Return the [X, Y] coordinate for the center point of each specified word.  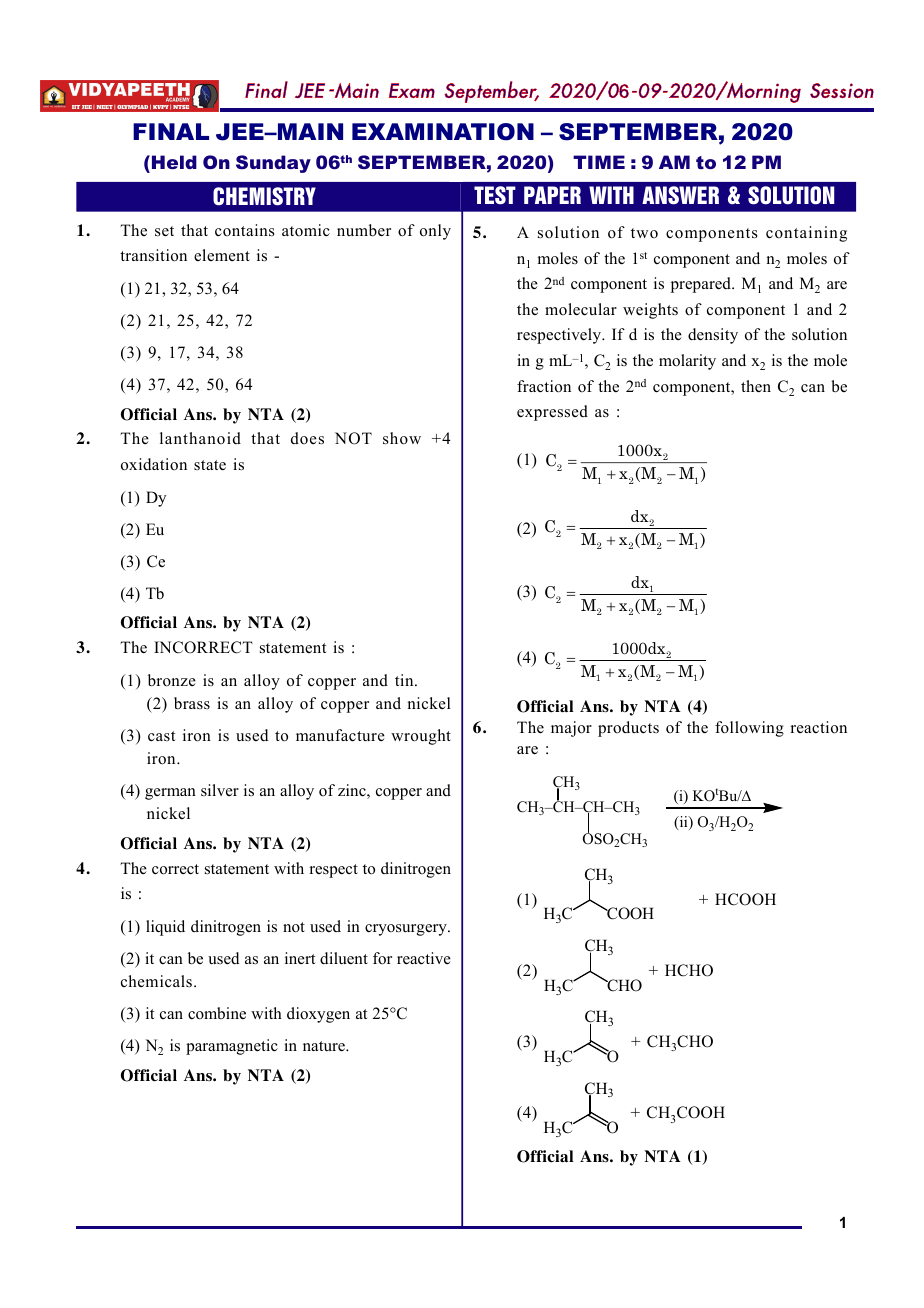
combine [217, 1013]
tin [405, 680]
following [749, 729]
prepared [702, 285]
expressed [552, 413]
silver [220, 790]
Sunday [273, 164]
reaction [819, 727]
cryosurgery [407, 930]
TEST [495, 195]
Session [842, 90]
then [756, 386]
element [222, 255]
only [435, 232]
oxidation [154, 464]
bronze [172, 680]
